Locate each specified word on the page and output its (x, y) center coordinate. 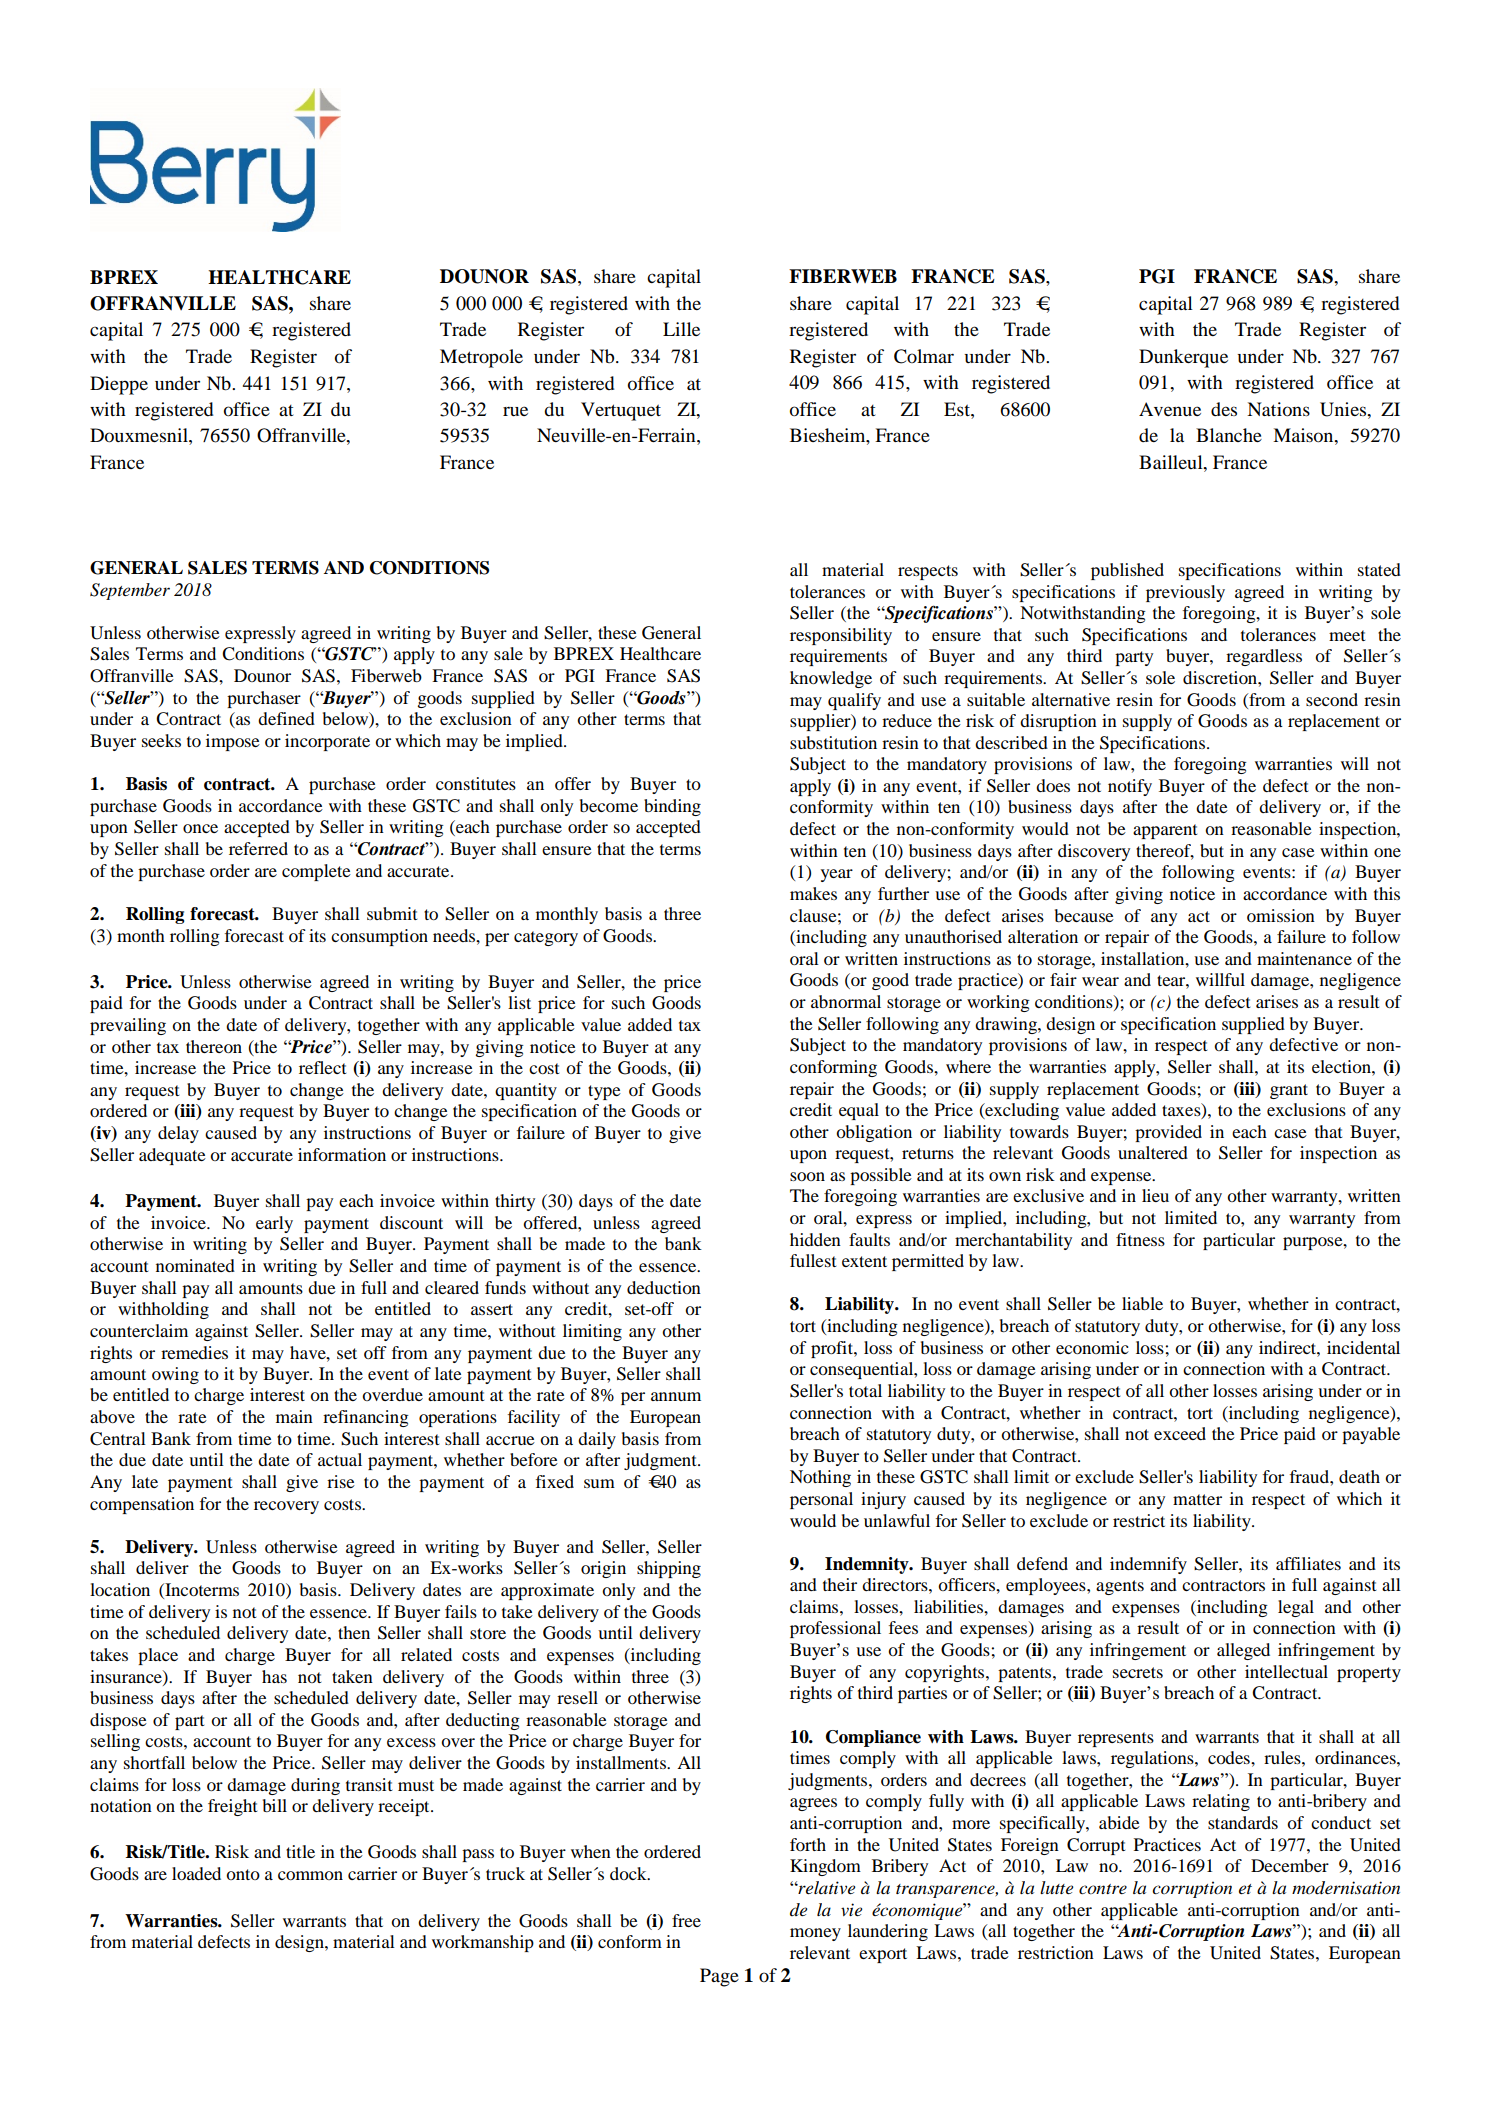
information (342, 1154)
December (1290, 1865)
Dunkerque (1183, 358)
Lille (681, 329)
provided (1168, 1133)
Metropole (481, 358)
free (686, 1920)
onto (243, 1874)
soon (807, 1176)
